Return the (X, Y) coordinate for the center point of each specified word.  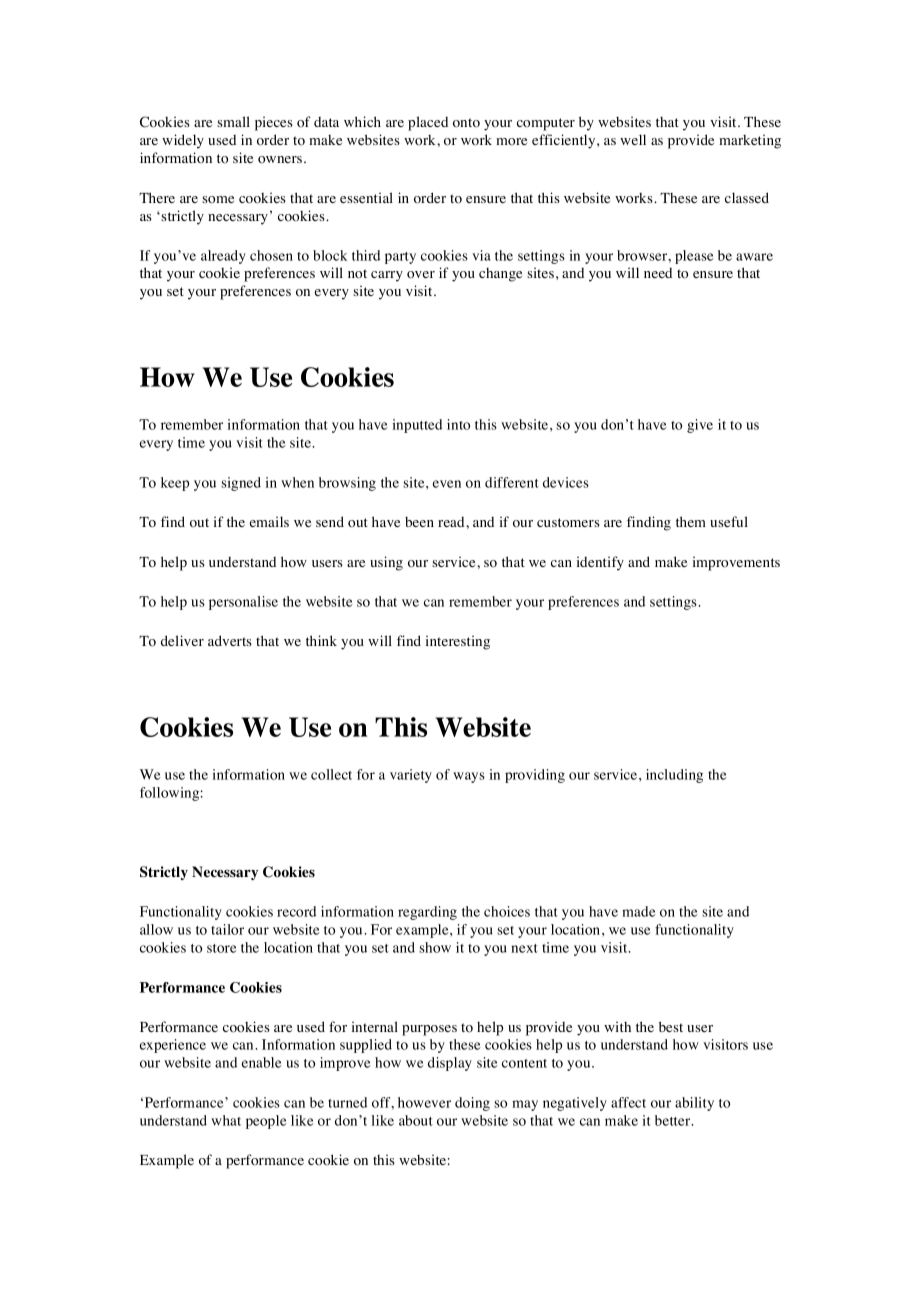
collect (331, 774)
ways (469, 777)
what (226, 1120)
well (633, 139)
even (447, 484)
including (674, 776)
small (233, 121)
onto (466, 123)
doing (472, 1104)
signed (241, 484)
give (700, 426)
